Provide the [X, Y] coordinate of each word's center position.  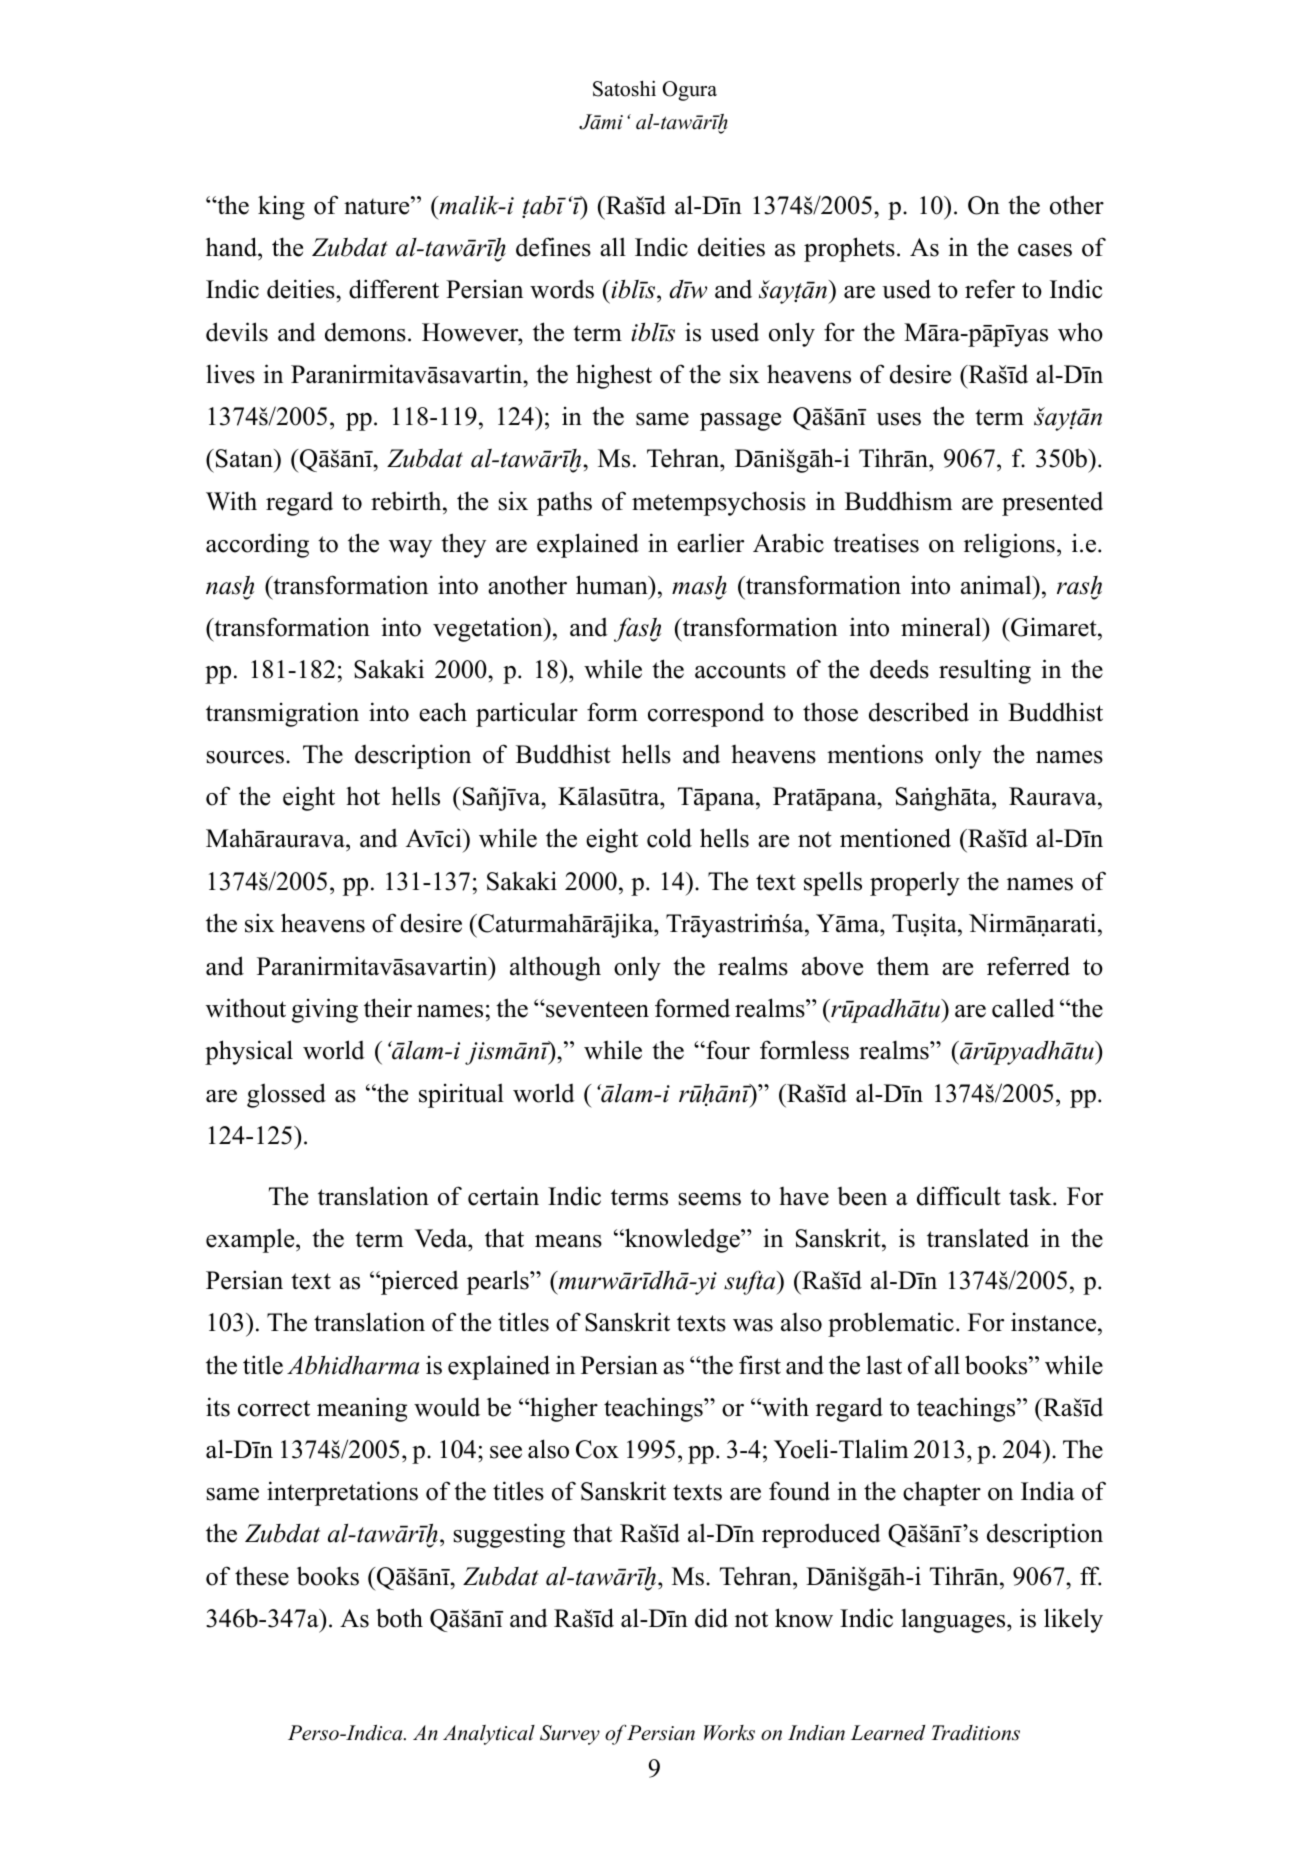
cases [1045, 250]
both [399, 1618]
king [281, 207]
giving [325, 1010]
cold [669, 838]
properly [915, 883]
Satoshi [624, 88]
